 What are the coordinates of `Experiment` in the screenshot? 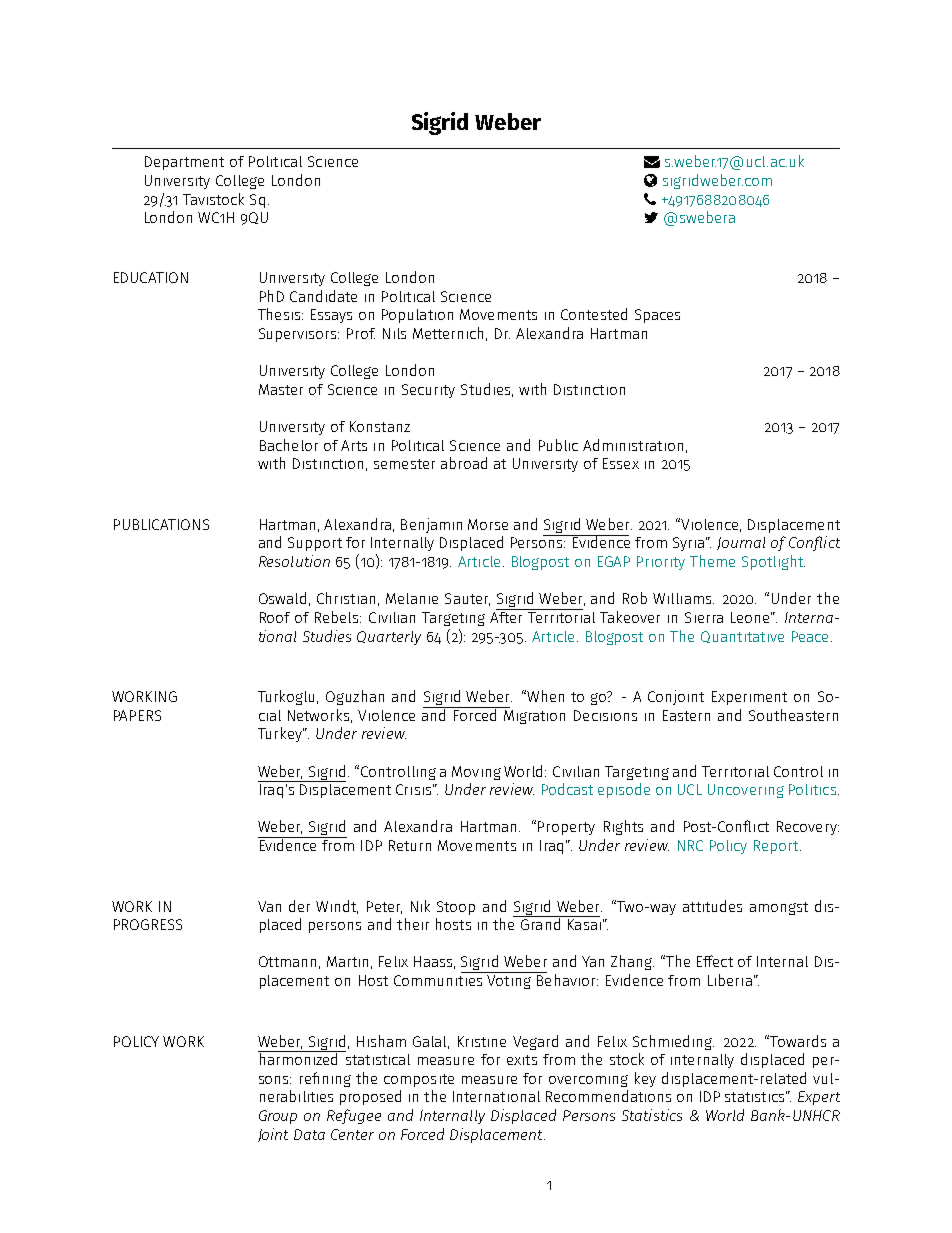 It's located at (749, 698).
